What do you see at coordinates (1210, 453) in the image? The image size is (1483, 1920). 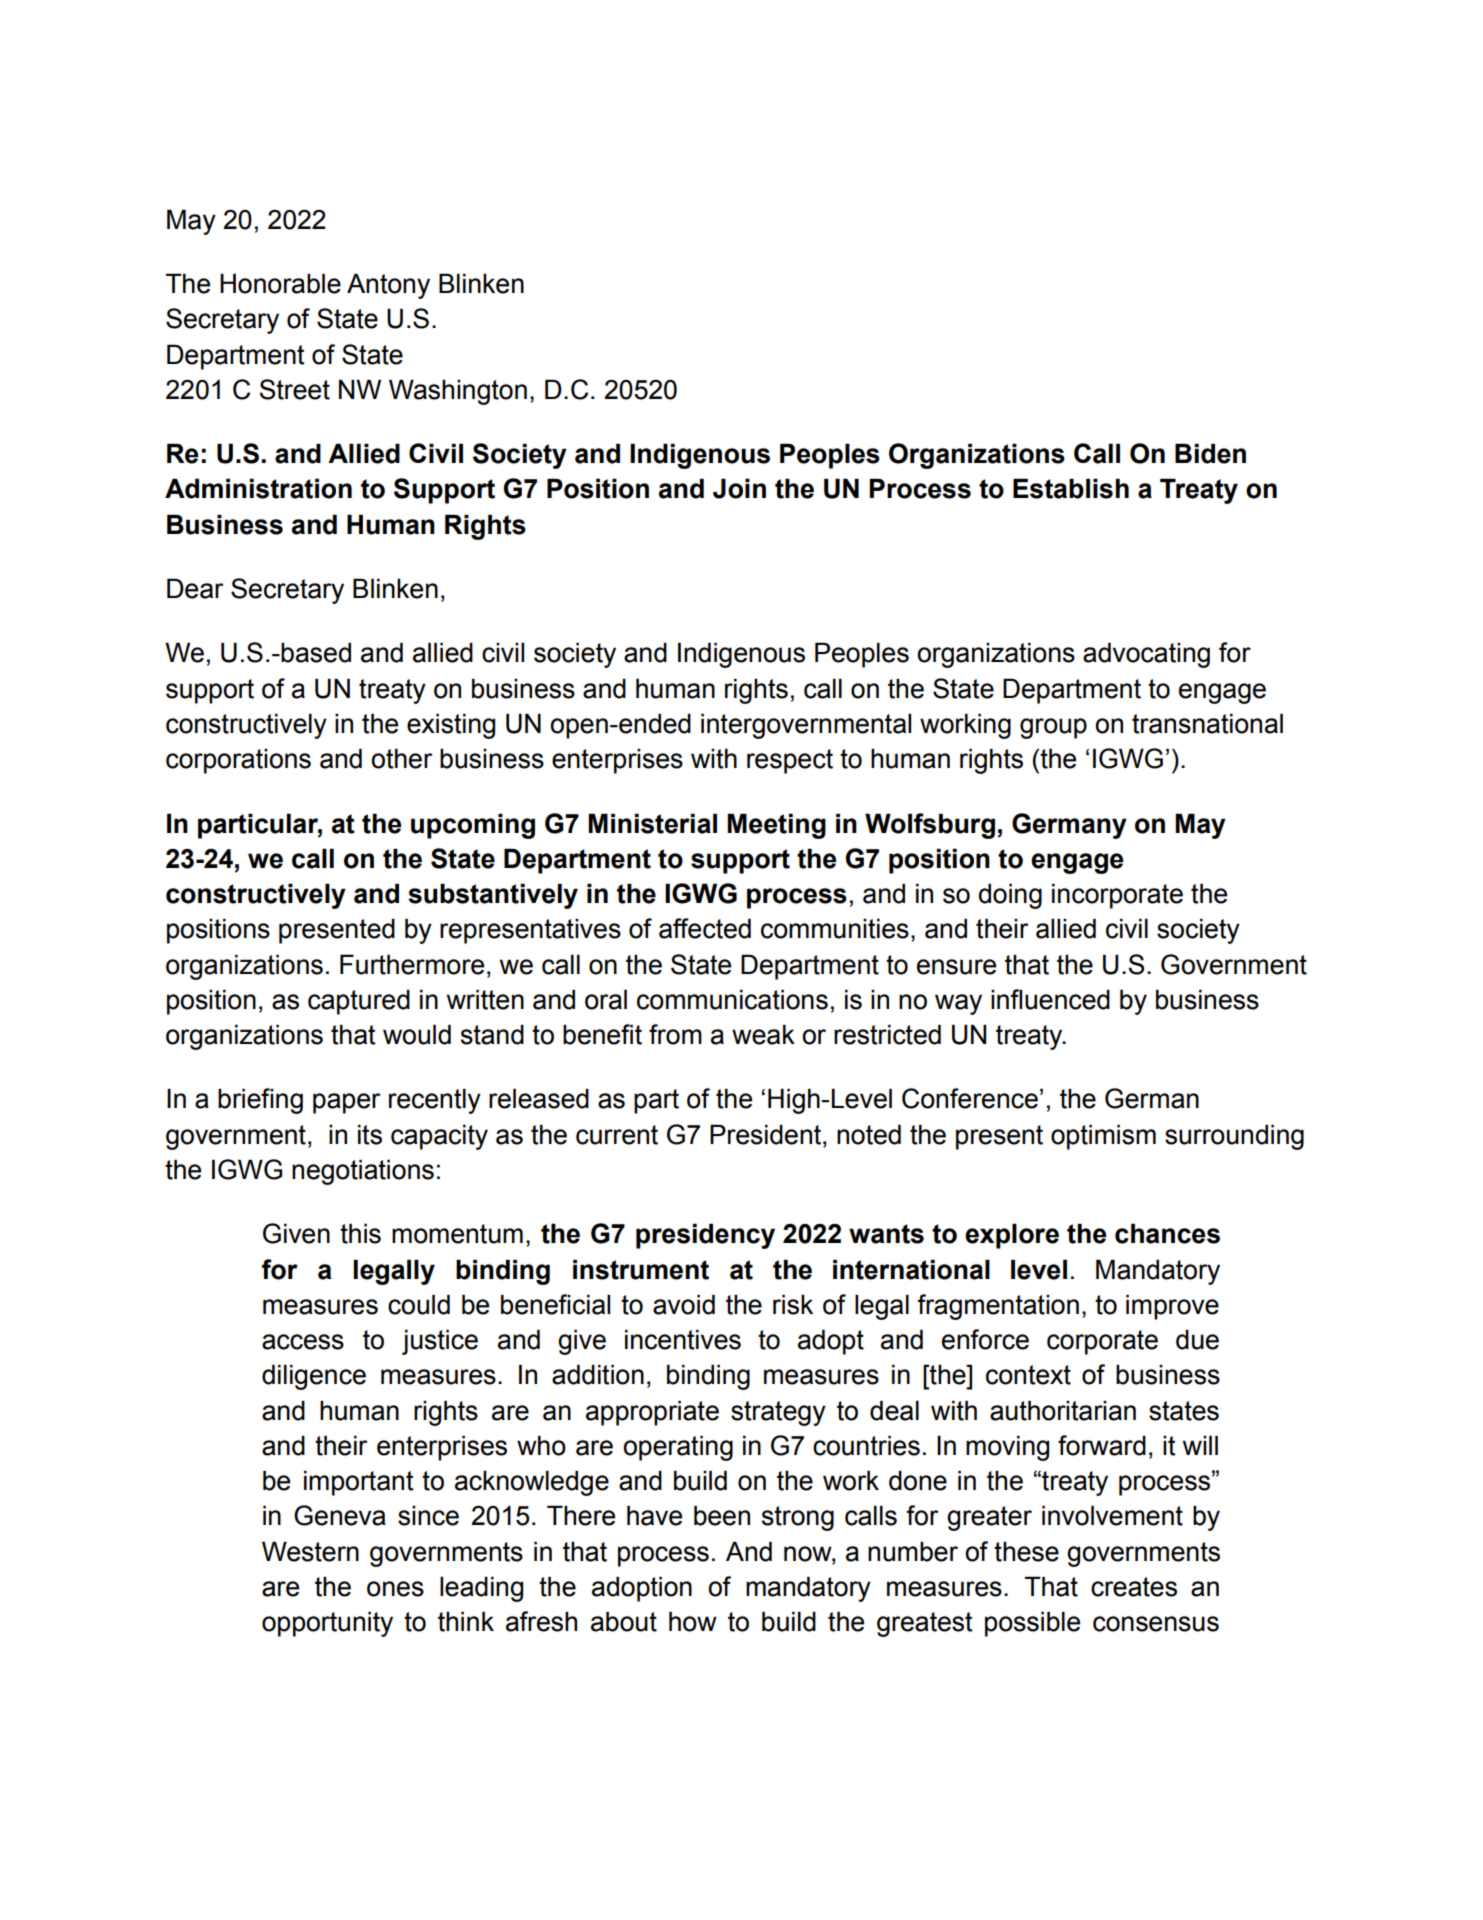 I see `Biden` at bounding box center [1210, 453].
